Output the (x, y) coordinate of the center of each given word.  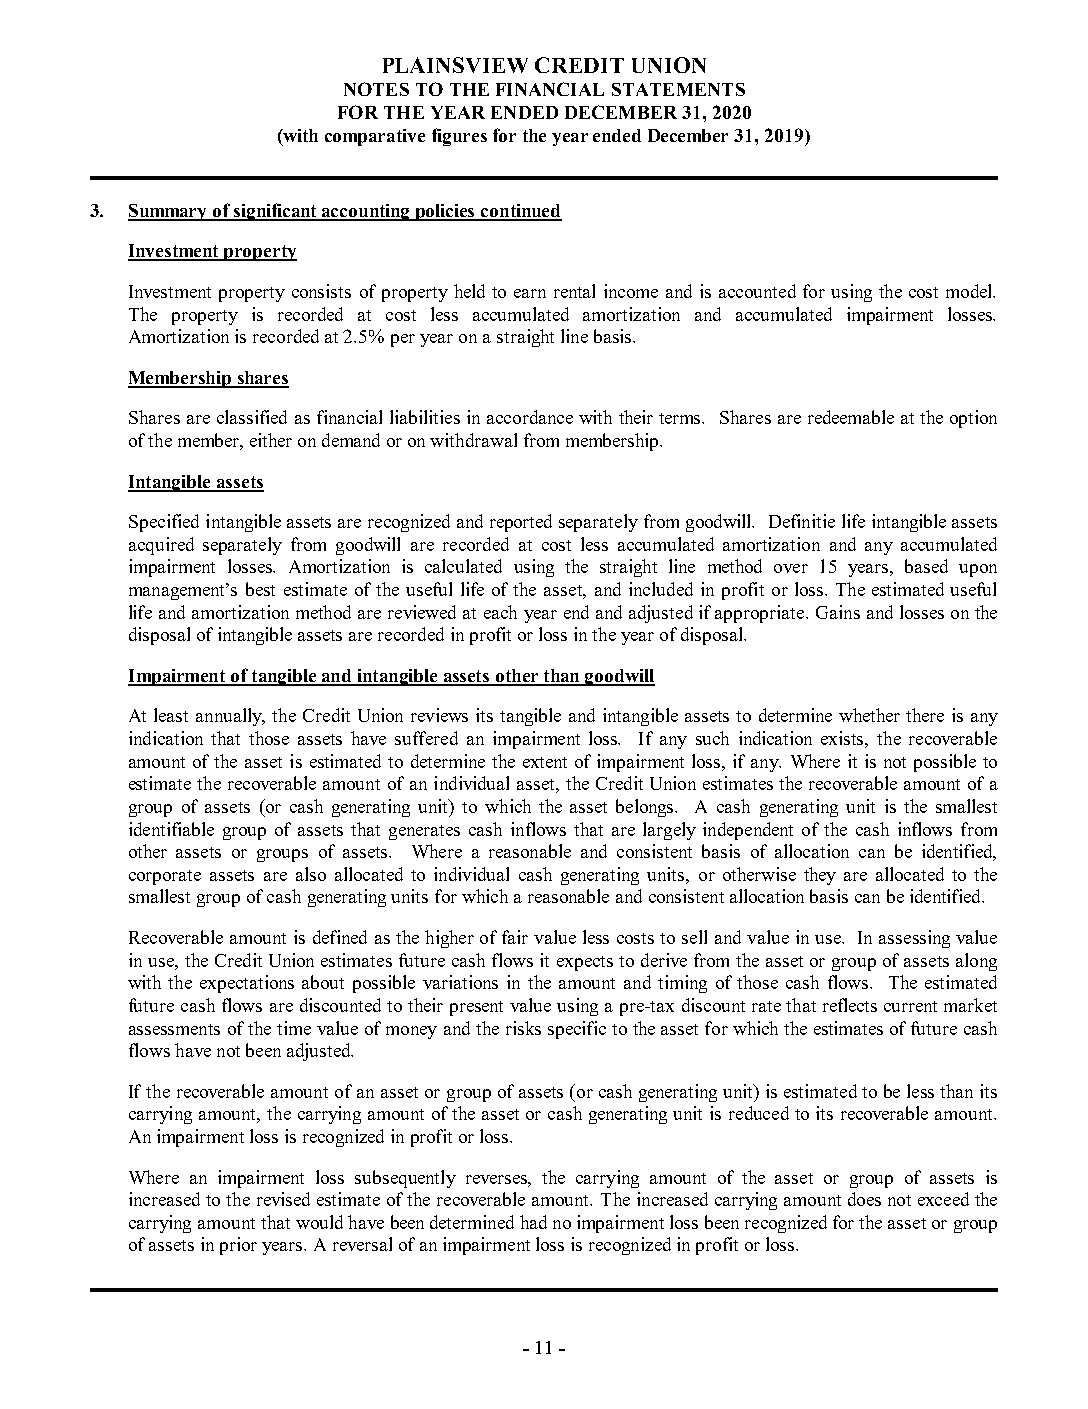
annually (230, 717)
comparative (375, 137)
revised (283, 1199)
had (533, 1222)
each (500, 612)
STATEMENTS (678, 89)
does (864, 1199)
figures (459, 137)
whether (869, 715)
